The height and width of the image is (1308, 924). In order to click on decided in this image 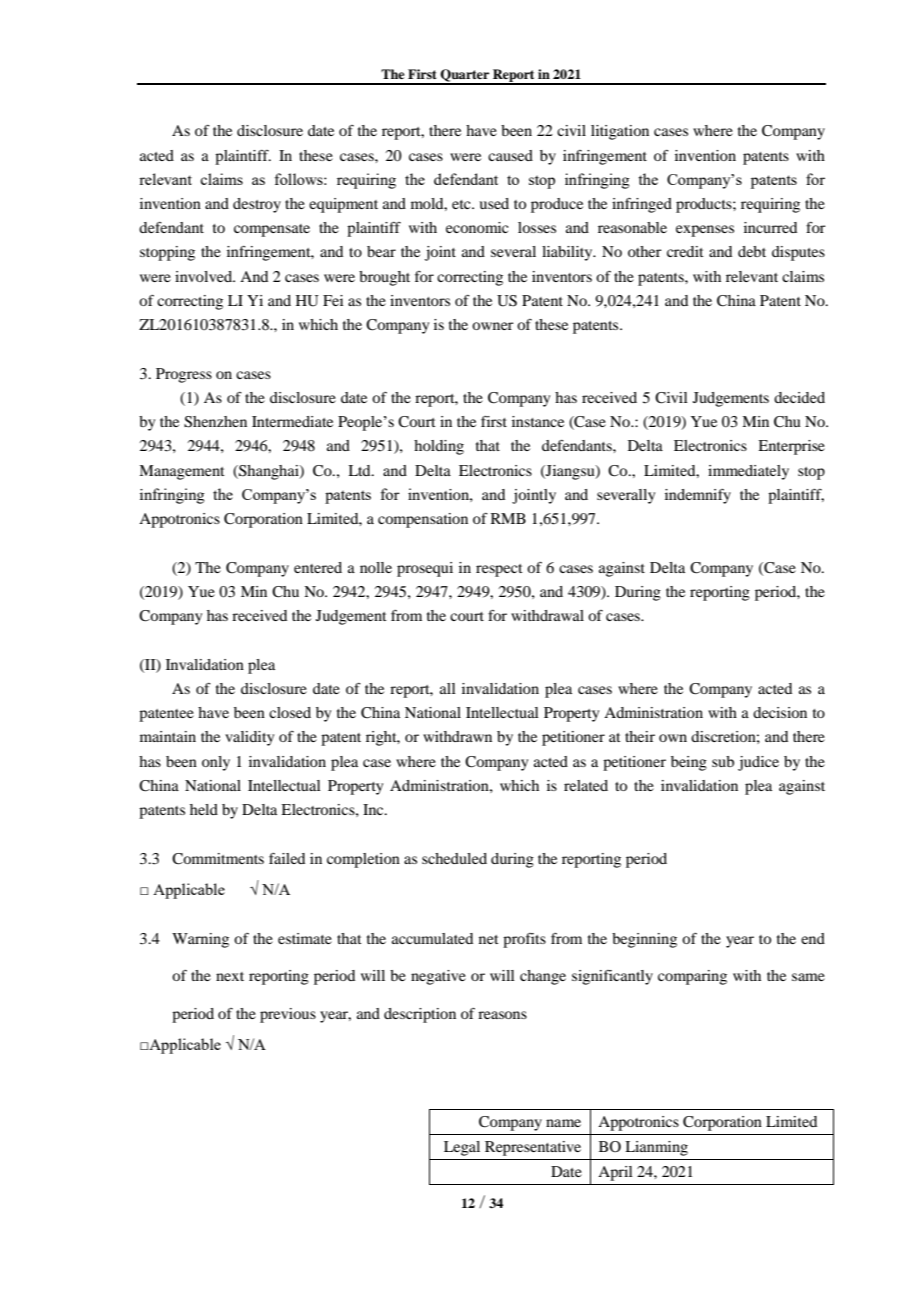, I will do `click(799, 397)`.
